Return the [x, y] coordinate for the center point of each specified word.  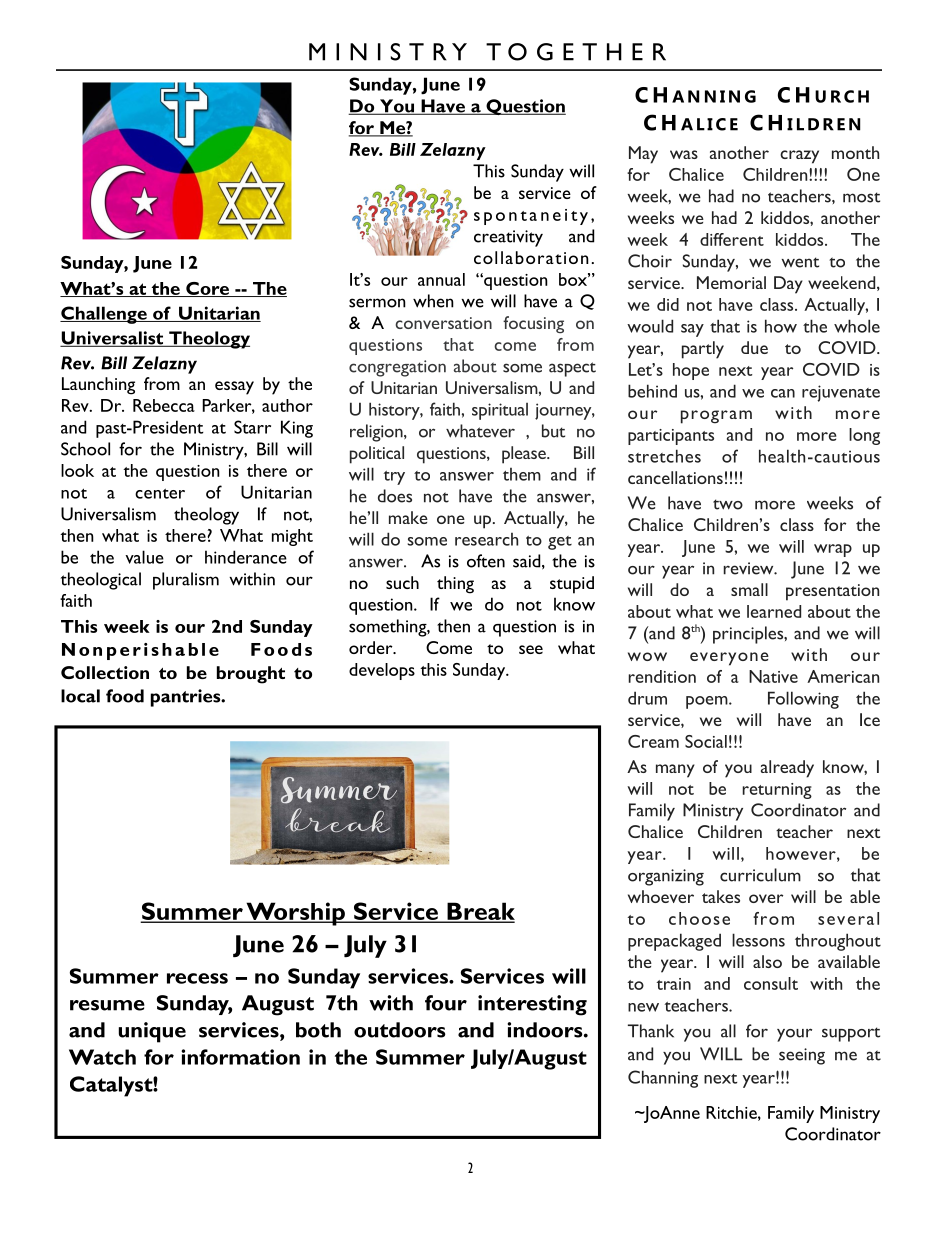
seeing [802, 1056]
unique [152, 1032]
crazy [799, 157]
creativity [508, 238]
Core [207, 289]
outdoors [400, 1030]
